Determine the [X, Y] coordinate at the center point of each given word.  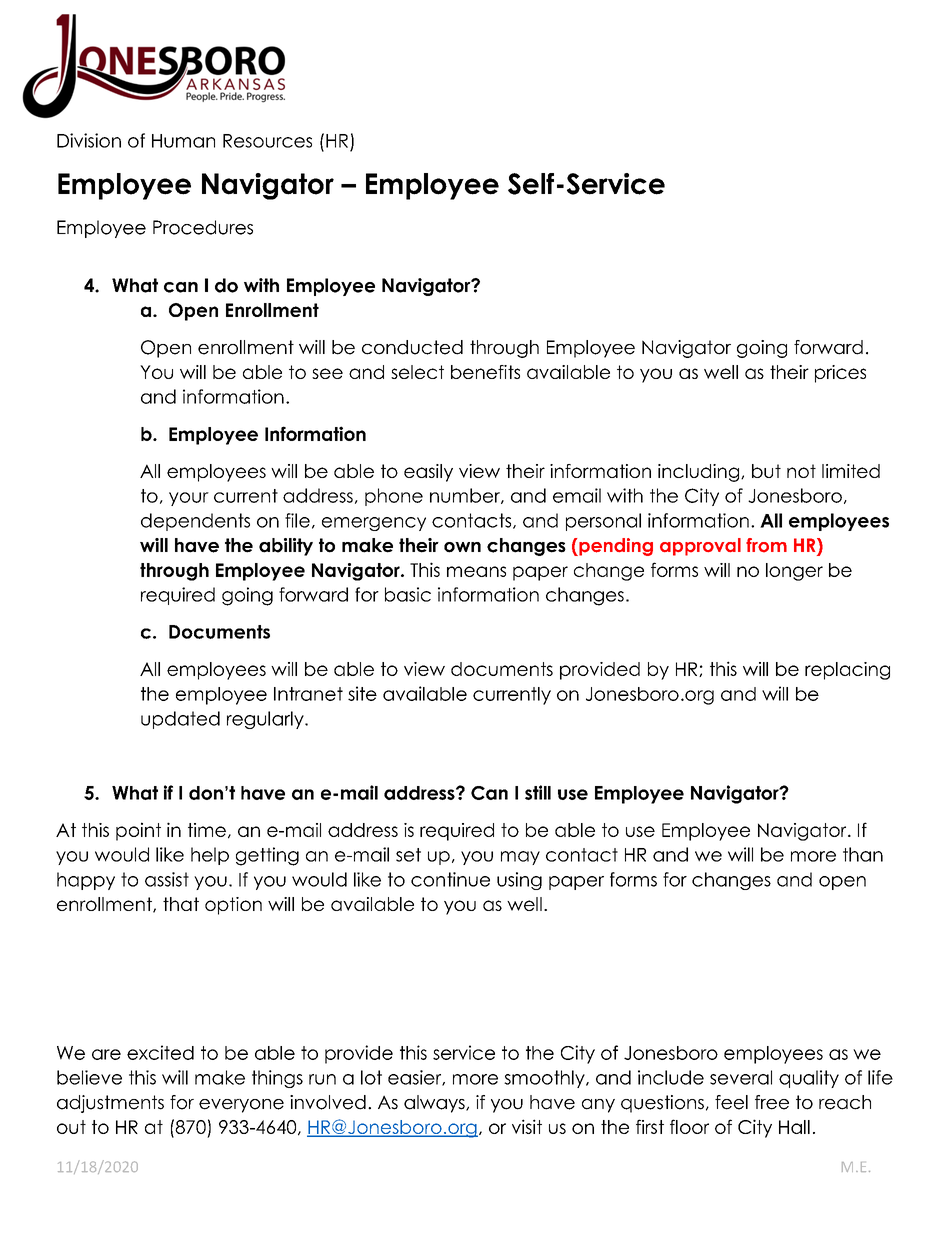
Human [183, 141]
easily [428, 473]
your [189, 499]
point [138, 831]
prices [840, 374]
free [772, 1102]
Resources [267, 141]
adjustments [110, 1104]
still [538, 792]
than [863, 854]
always [435, 1104]
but [766, 471]
